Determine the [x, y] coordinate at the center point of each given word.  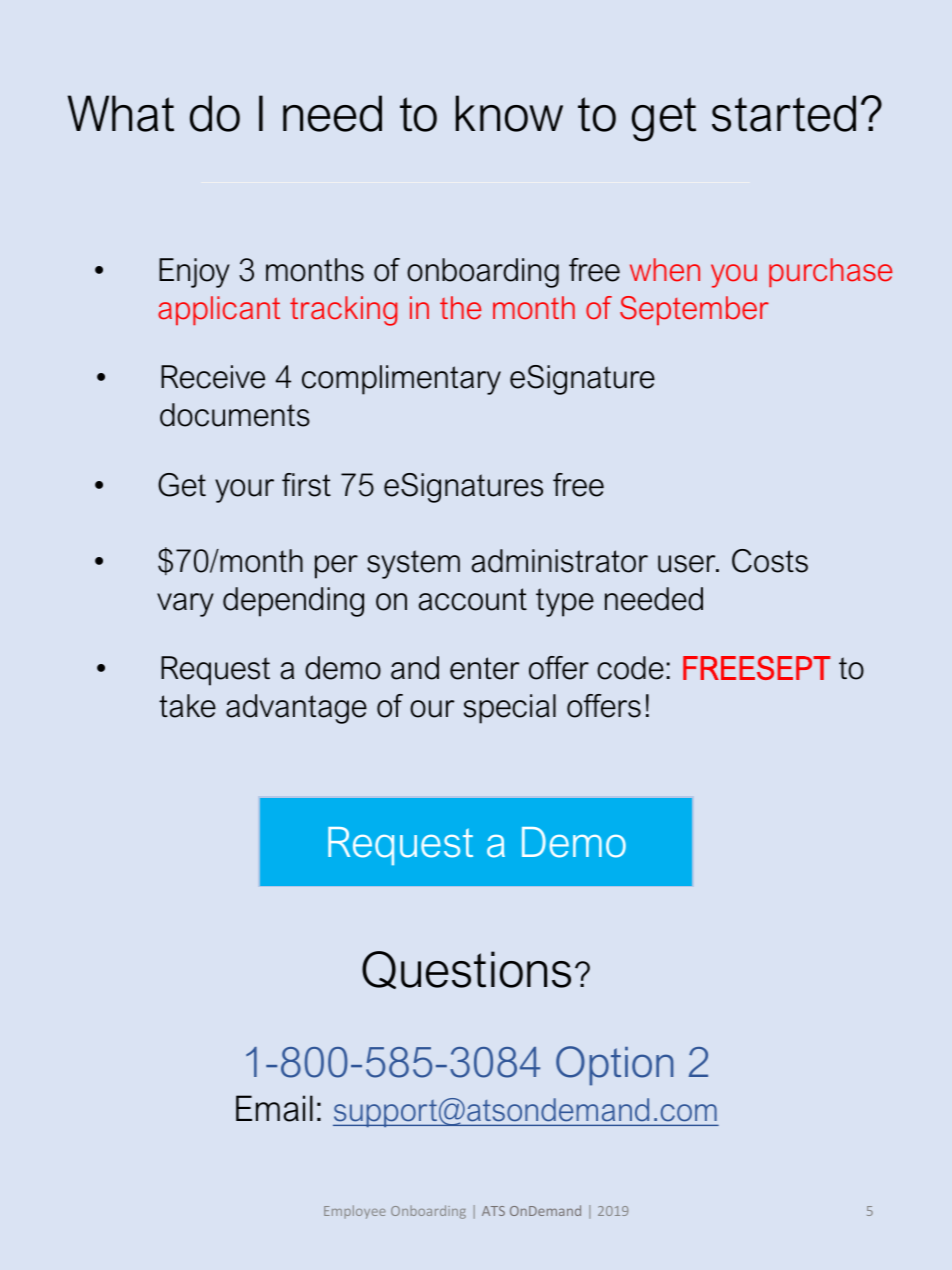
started [784, 113]
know [509, 113]
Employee [355, 1212]
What [121, 113]
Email [274, 1108]
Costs [770, 561]
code [630, 668]
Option [614, 1066]
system [413, 564]
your [244, 491]
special [510, 709]
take [187, 706]
